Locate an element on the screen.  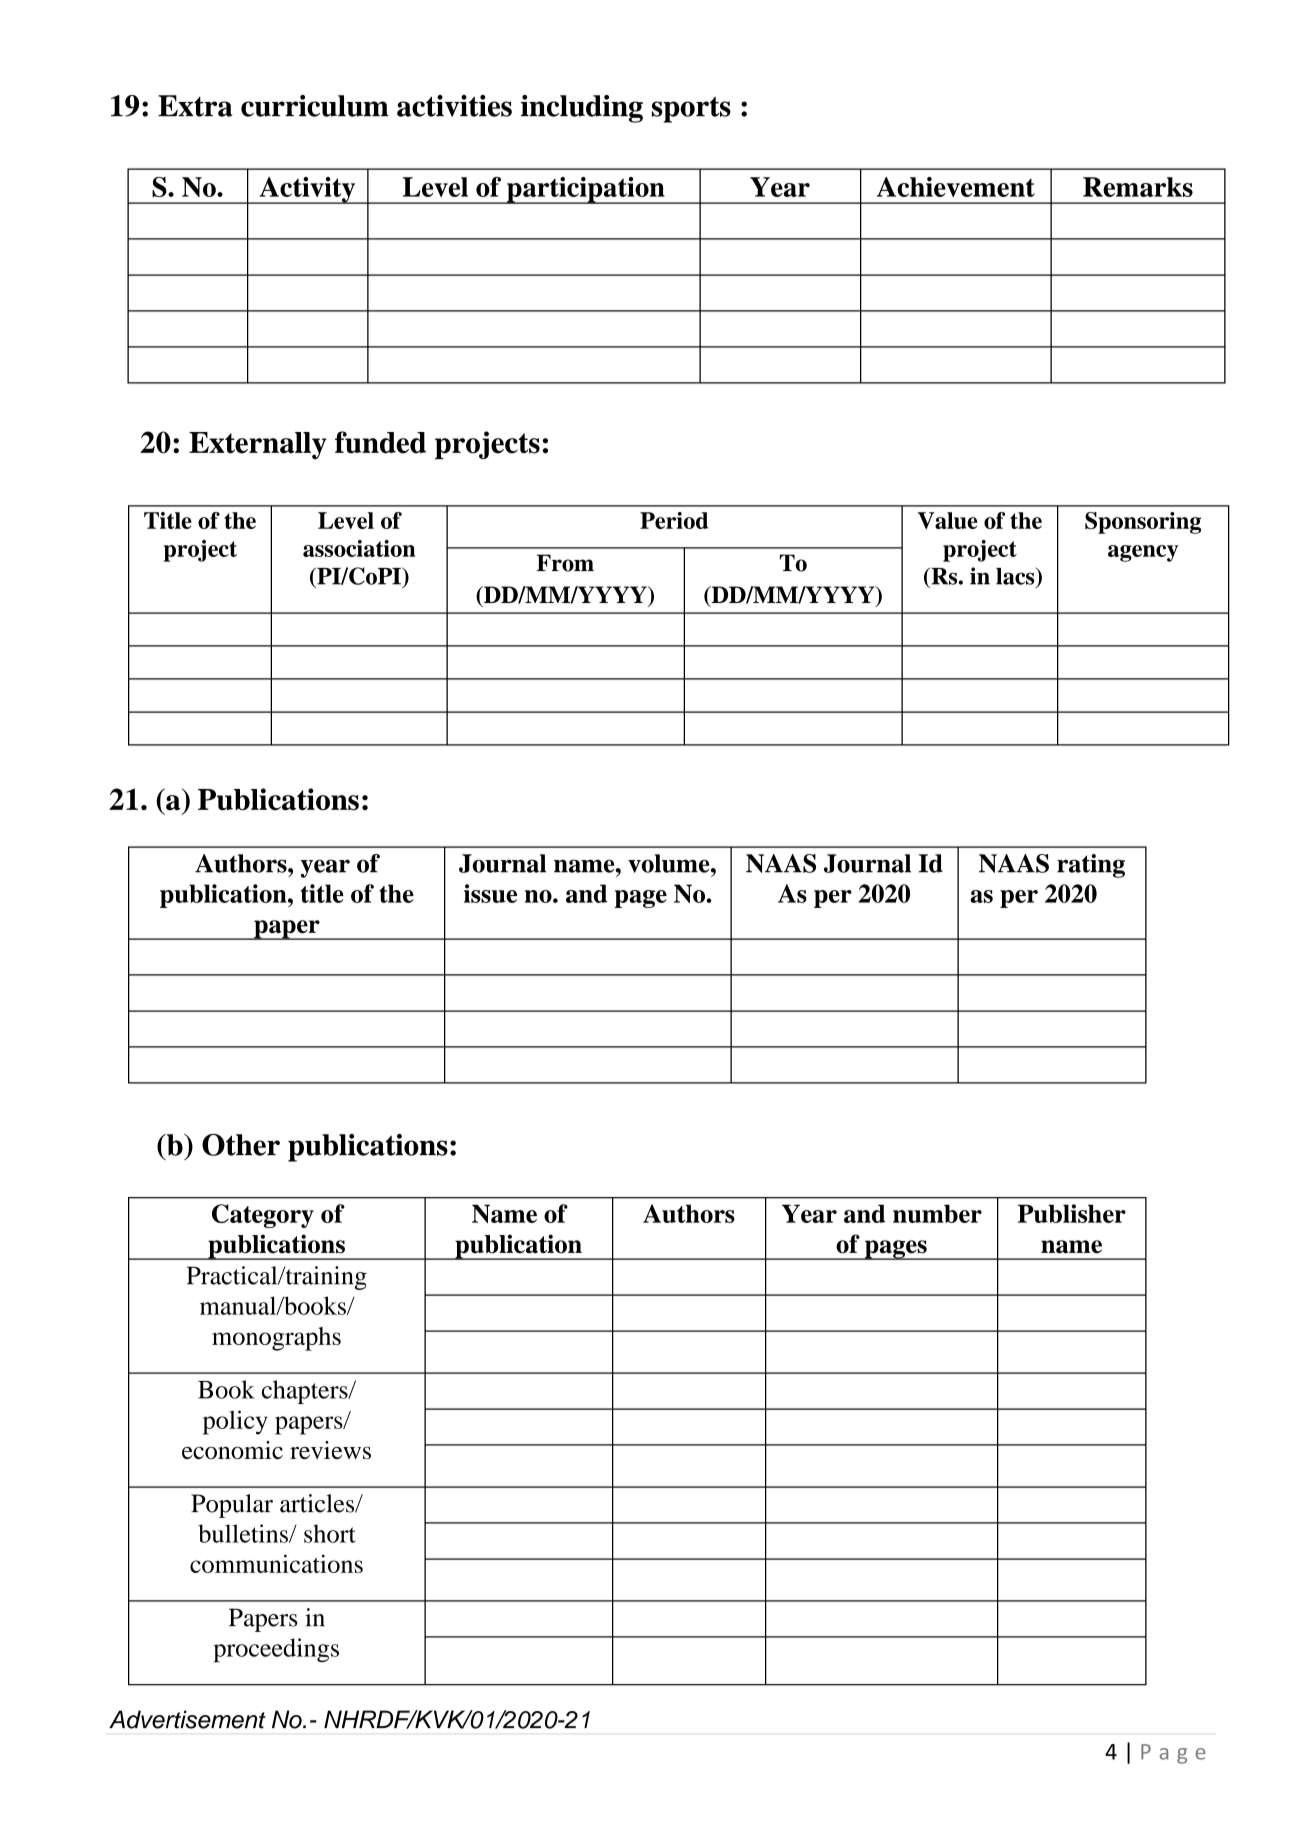
Activity is located at coordinates (307, 190).
